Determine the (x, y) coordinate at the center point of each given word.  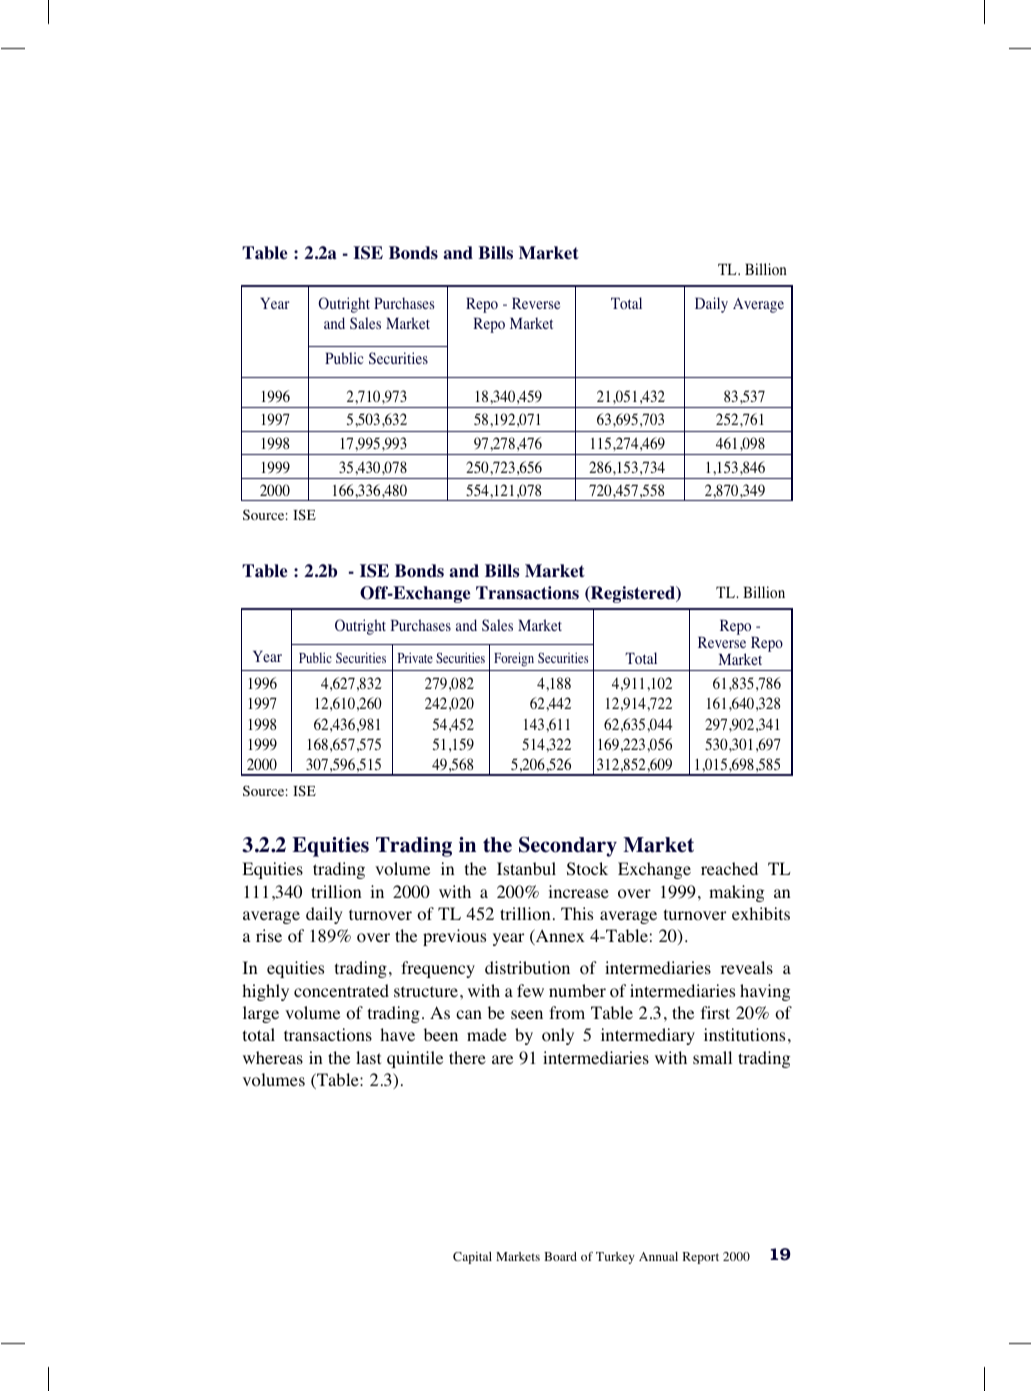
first (715, 1012)
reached (729, 868)
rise (269, 935)
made (487, 1034)
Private (415, 657)
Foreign (514, 659)
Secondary (568, 847)
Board (560, 1256)
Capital (472, 1258)
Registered (633, 594)
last (368, 1057)
